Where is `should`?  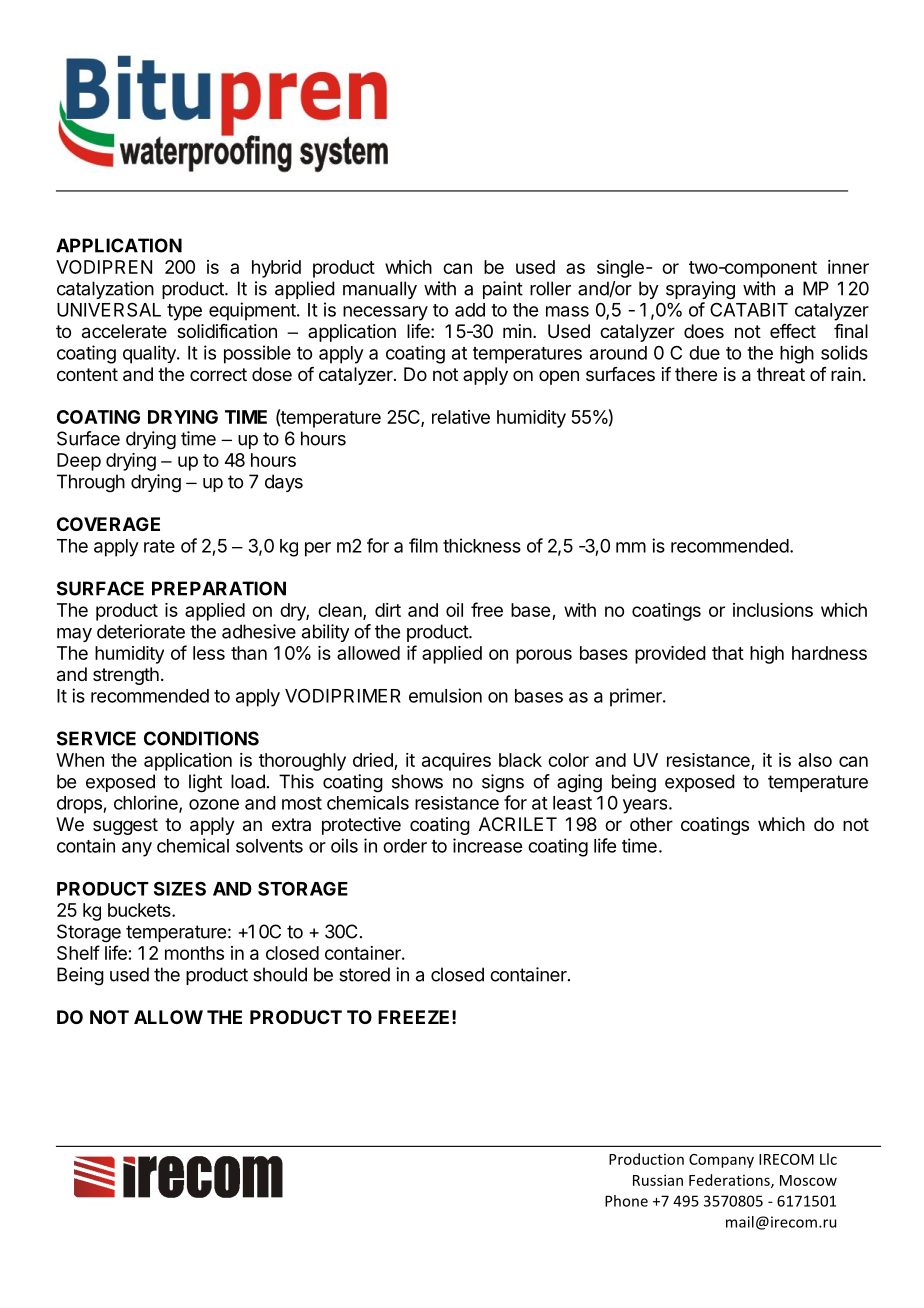
should is located at coordinates (280, 974).
